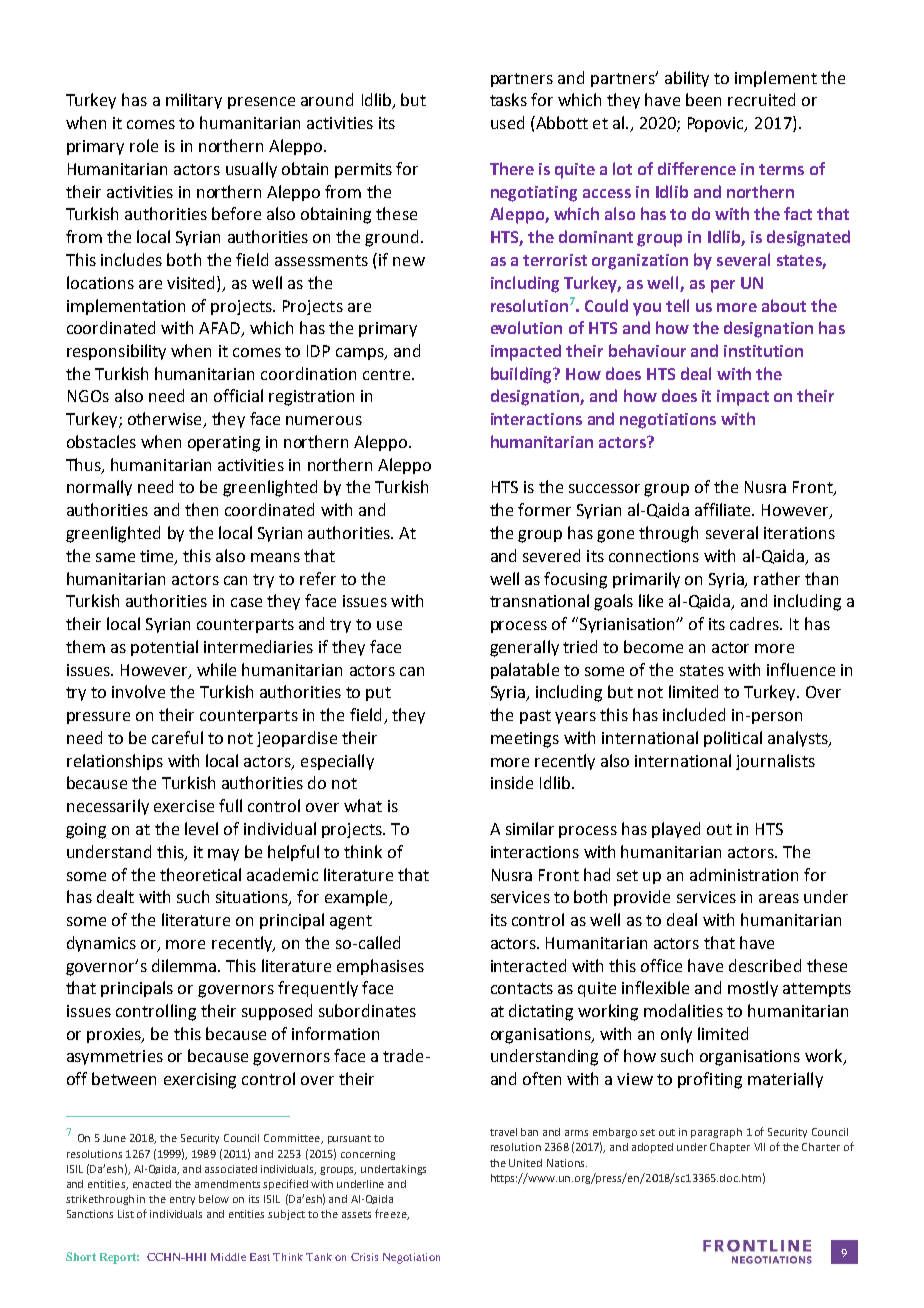  Describe the element at coordinates (392, 1214) in the screenshot. I see `freeze` at that location.
